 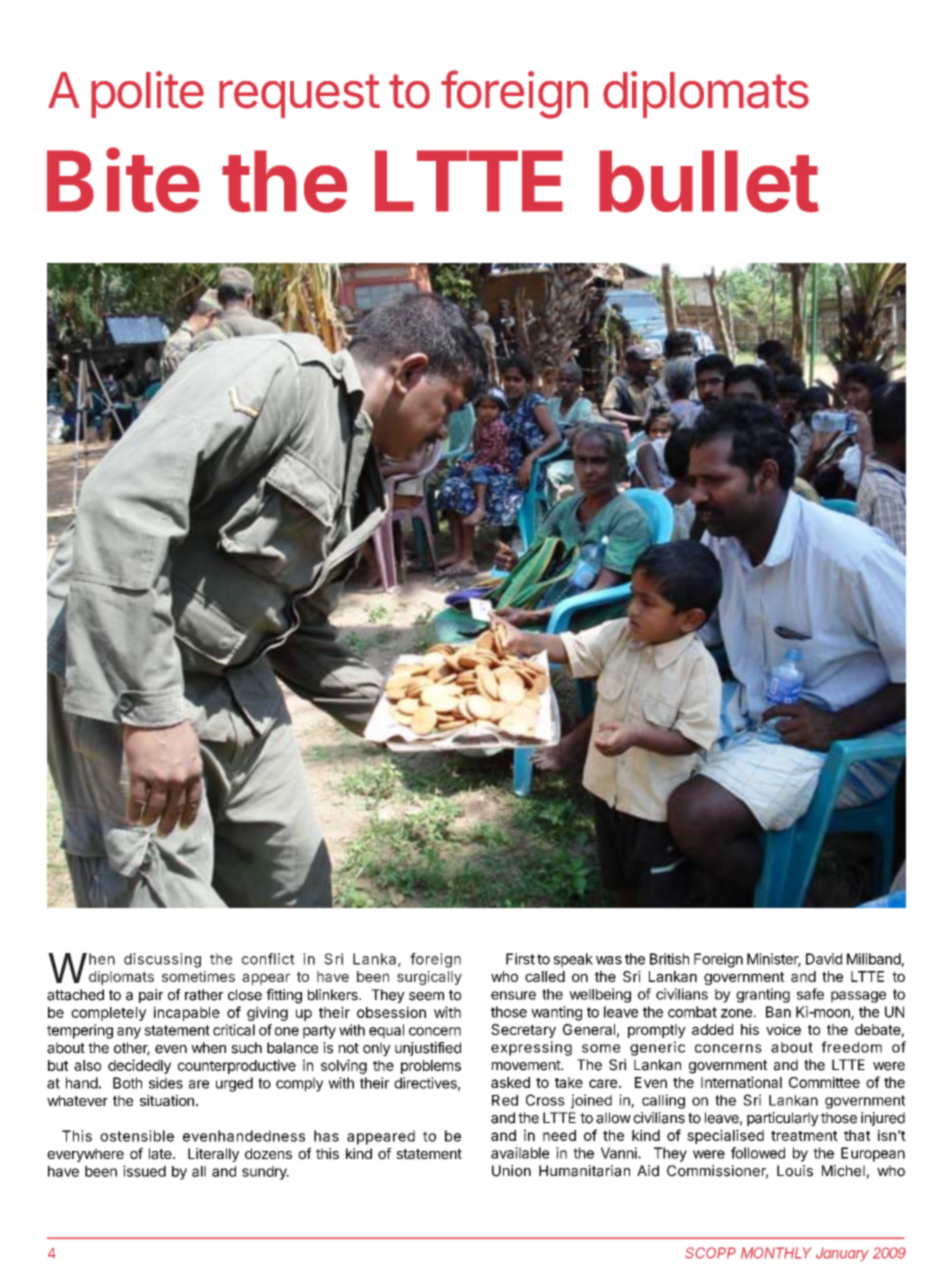 What do you see at coordinates (162, 960) in the page?
I see `discussing` at bounding box center [162, 960].
